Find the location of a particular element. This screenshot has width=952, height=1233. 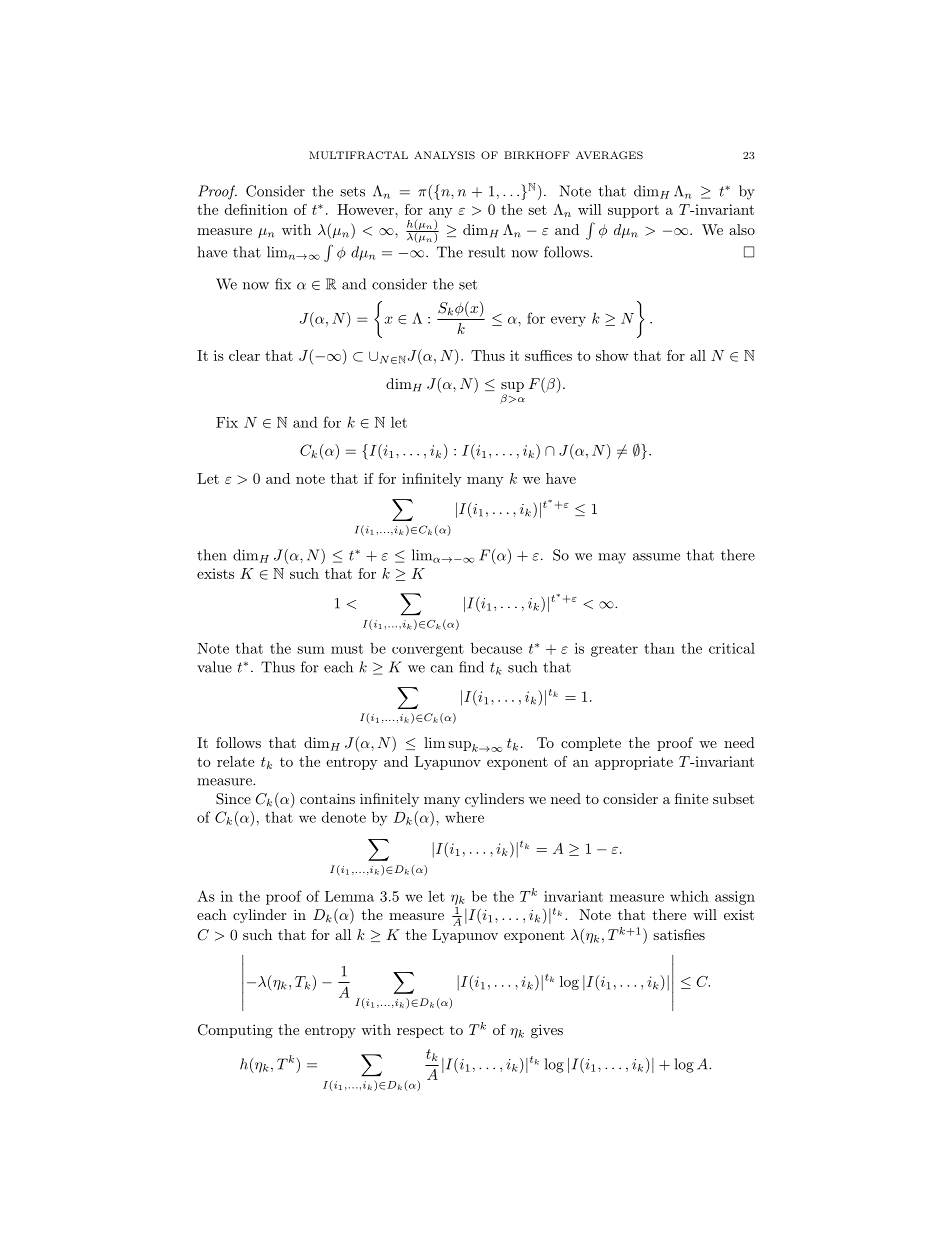

Computing is located at coordinates (235, 1031).
